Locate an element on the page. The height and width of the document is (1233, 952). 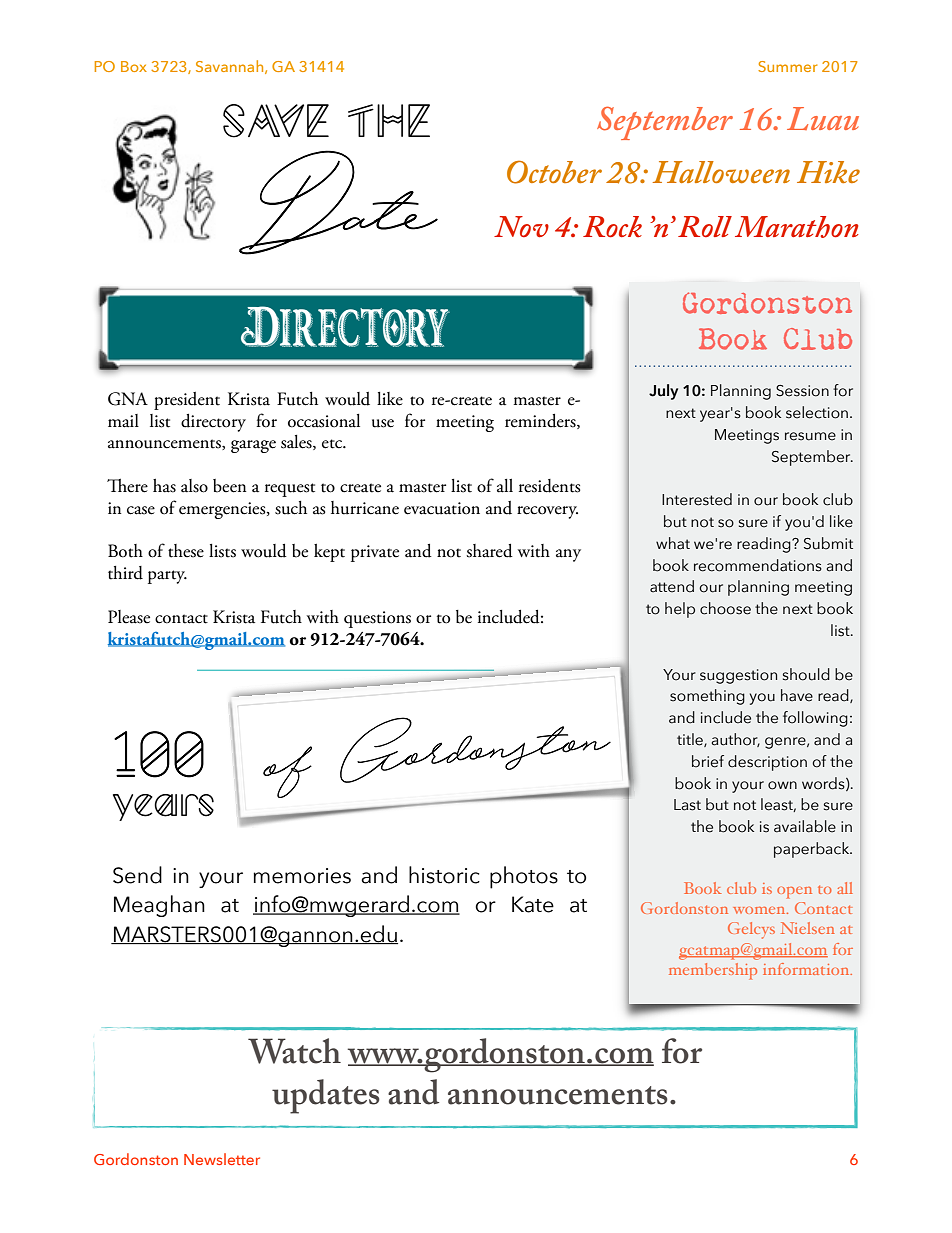
Watch is located at coordinates (294, 1051).
